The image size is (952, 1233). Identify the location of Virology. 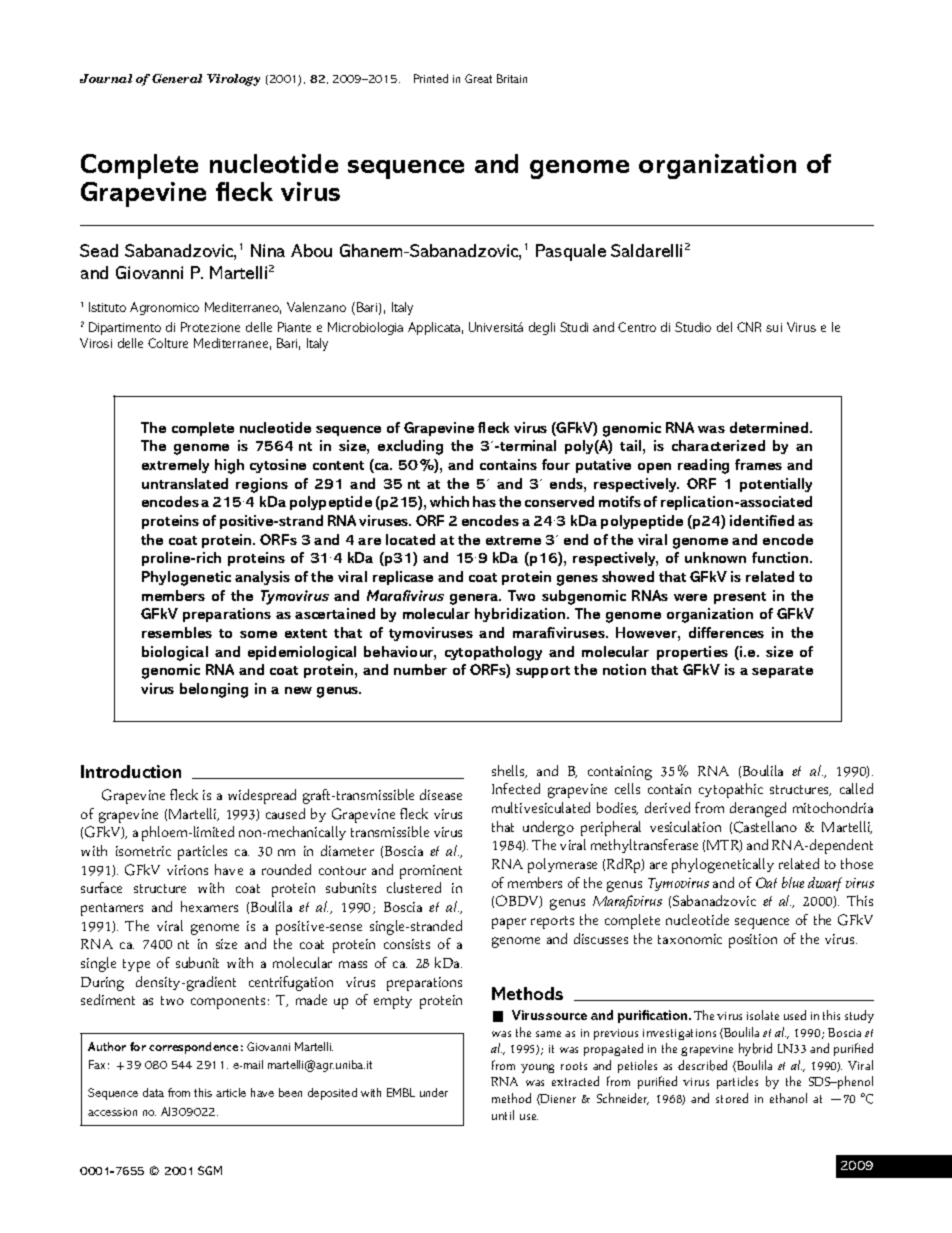
(233, 80).
